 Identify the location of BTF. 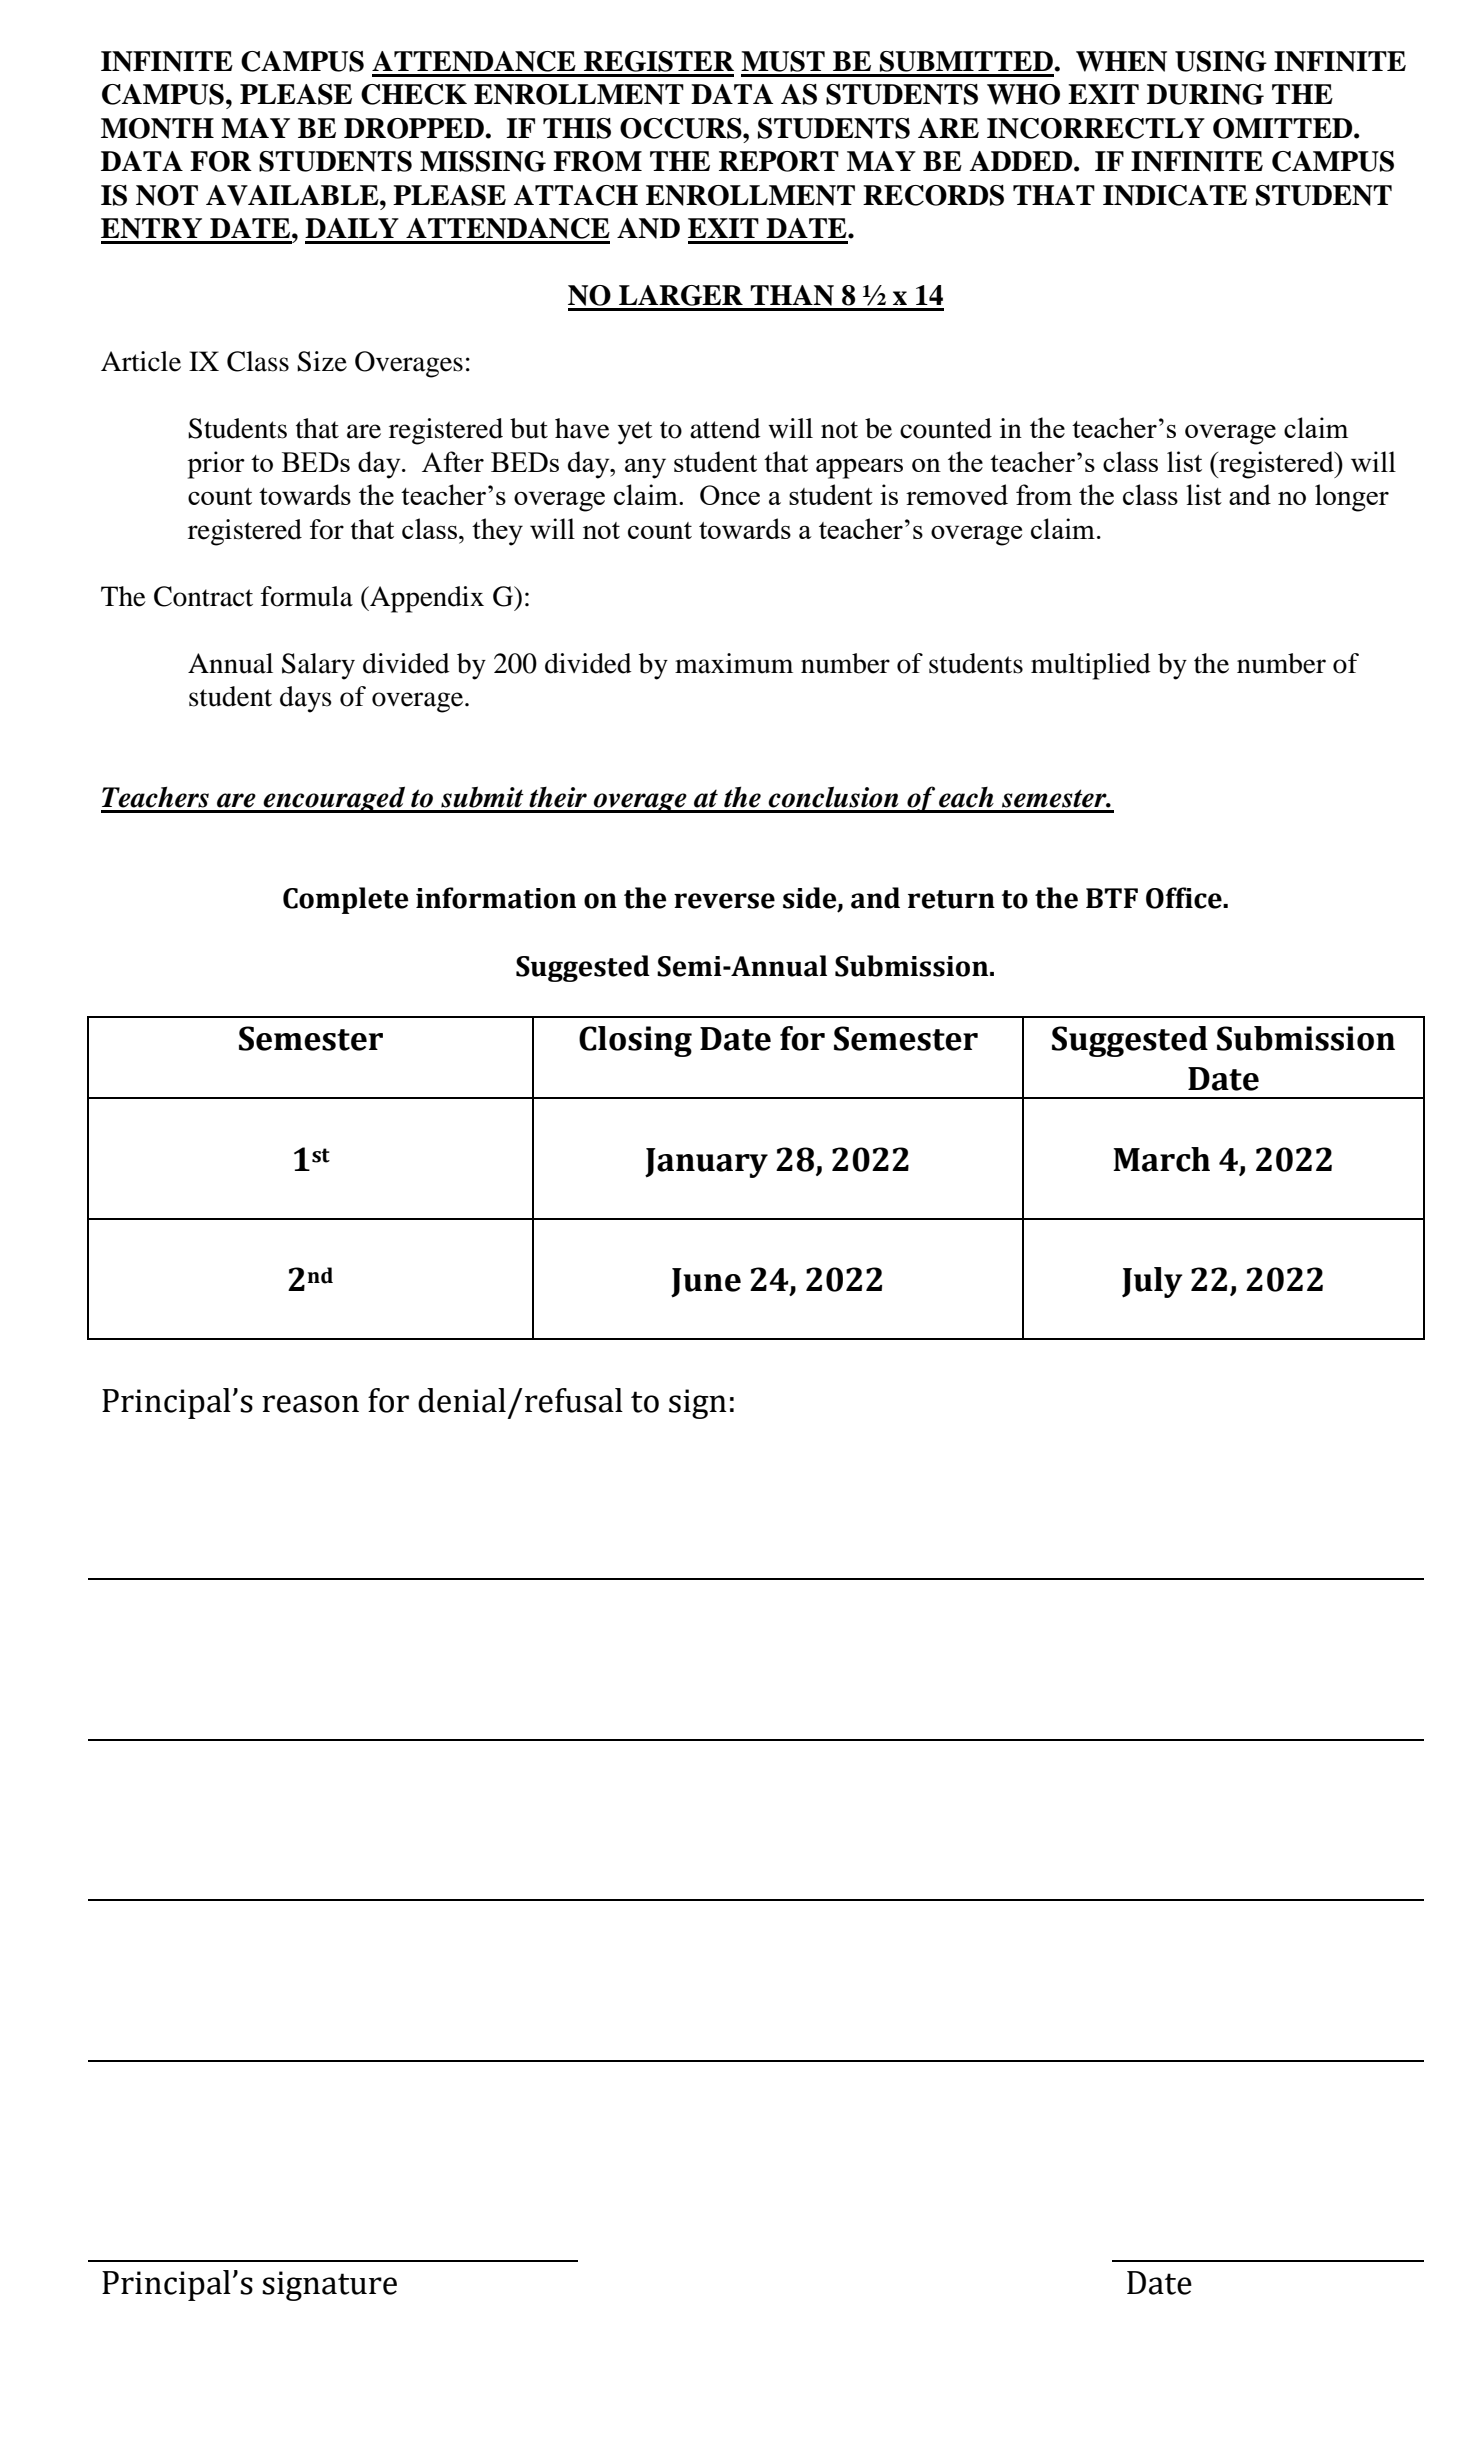
(1112, 898).
